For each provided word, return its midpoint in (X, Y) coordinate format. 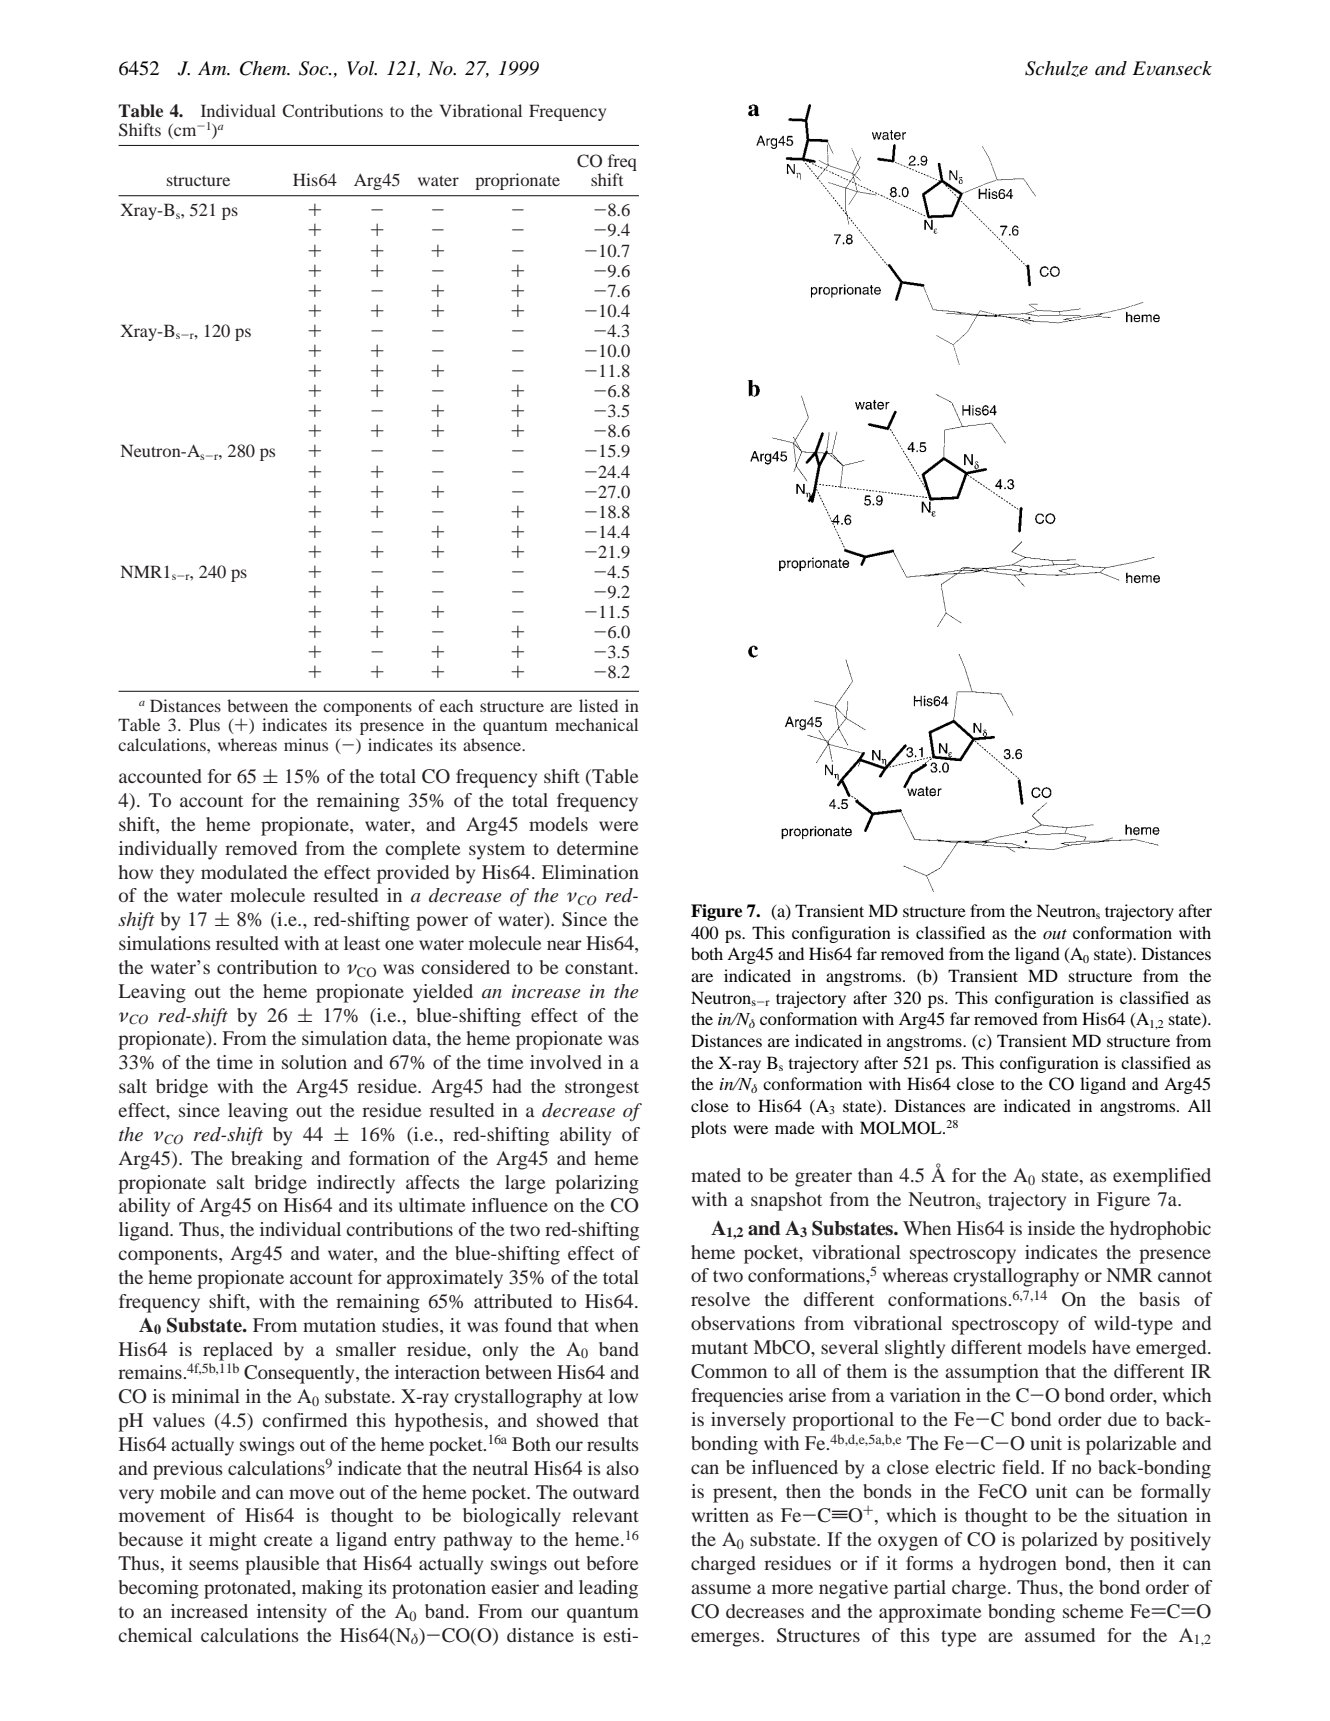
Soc (315, 68)
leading (608, 1589)
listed (598, 705)
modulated (244, 872)
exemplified (1162, 1177)
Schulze (1056, 69)
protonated (249, 1589)
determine (597, 848)
